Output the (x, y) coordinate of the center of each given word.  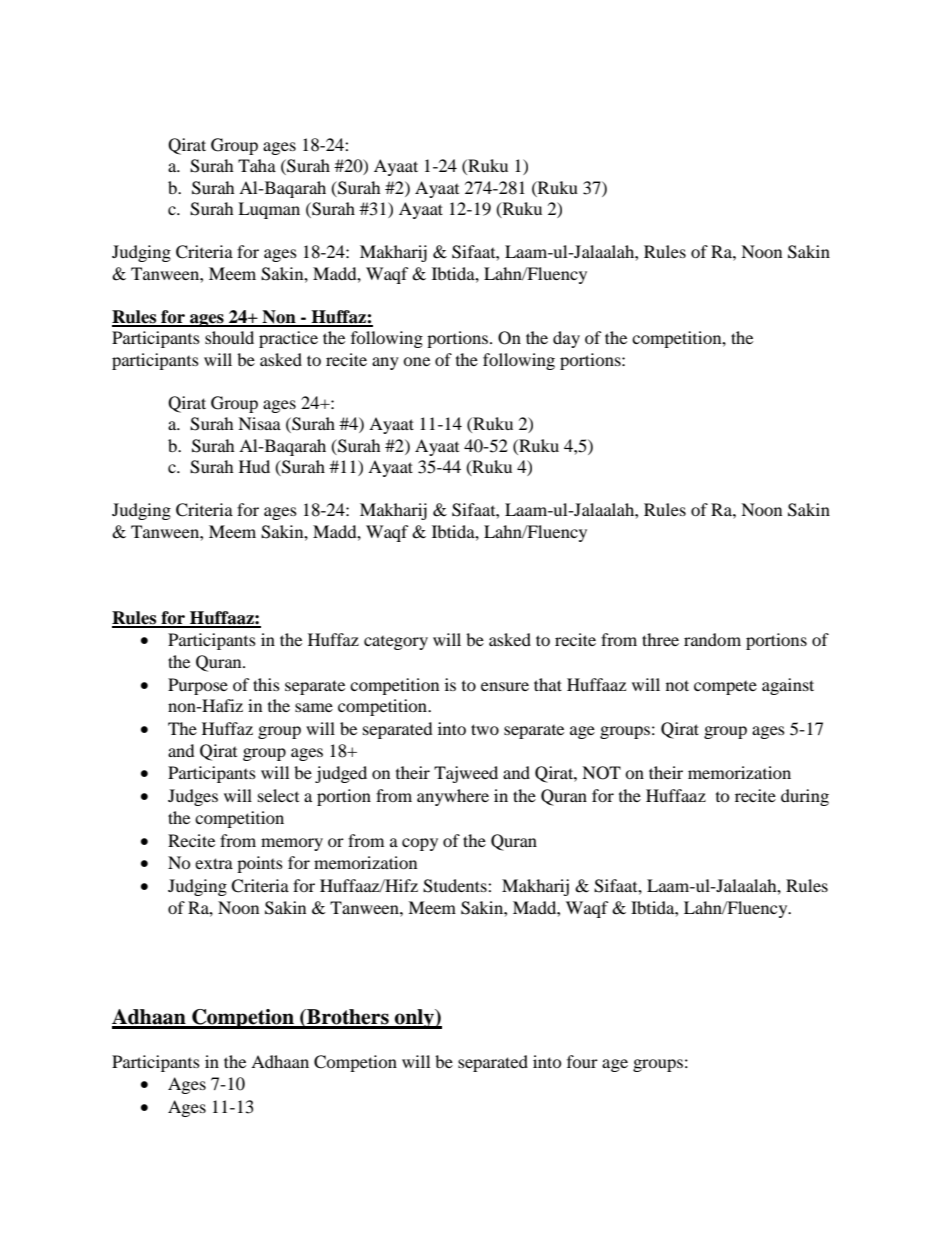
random (712, 639)
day (566, 339)
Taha (257, 165)
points (260, 864)
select (278, 795)
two (485, 729)
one (416, 361)
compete (725, 688)
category (396, 643)
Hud (254, 466)
